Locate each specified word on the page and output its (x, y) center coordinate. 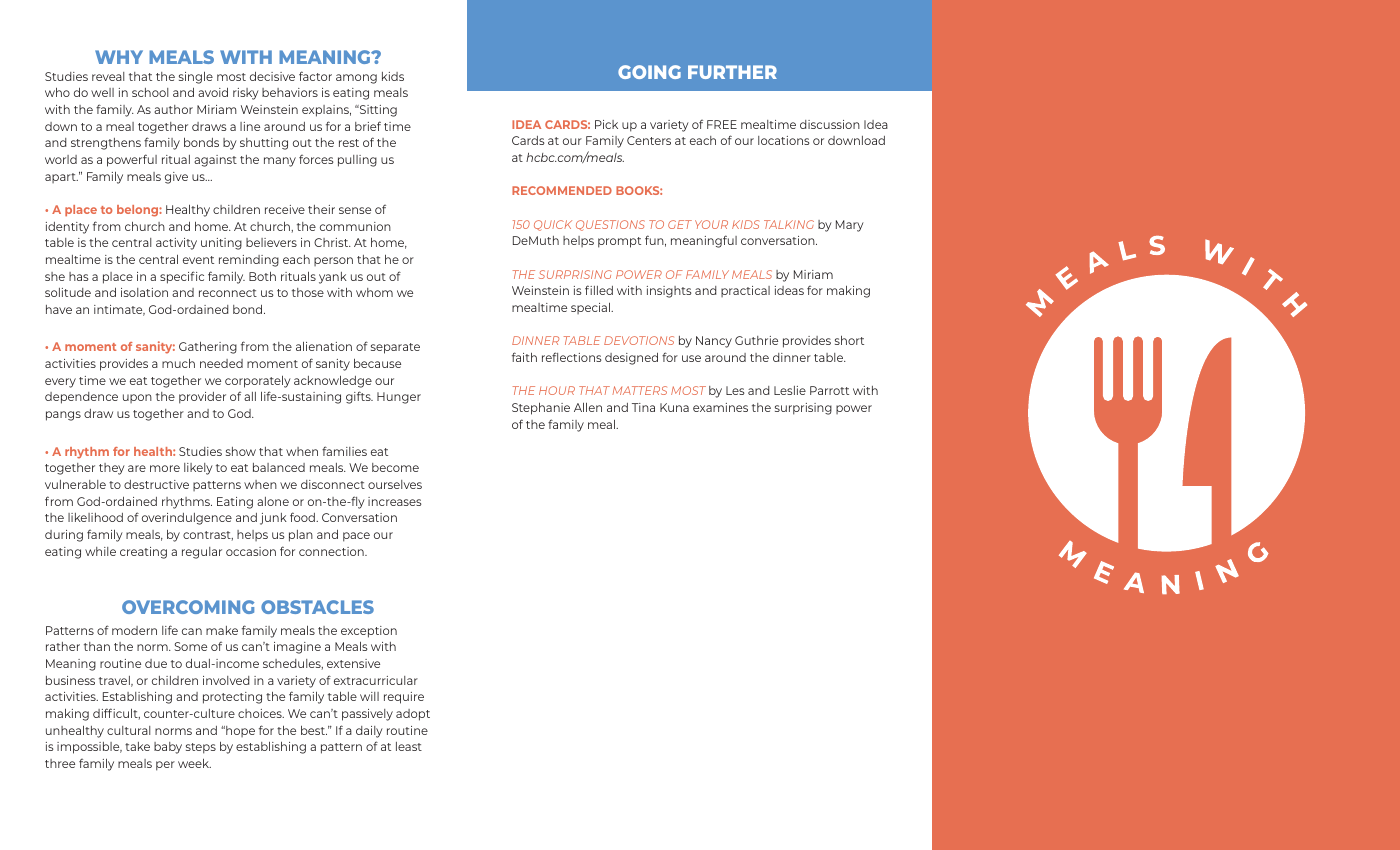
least (409, 746)
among (356, 79)
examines (720, 407)
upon (137, 398)
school (150, 92)
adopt (413, 715)
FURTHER (732, 72)
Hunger (399, 398)
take (137, 746)
